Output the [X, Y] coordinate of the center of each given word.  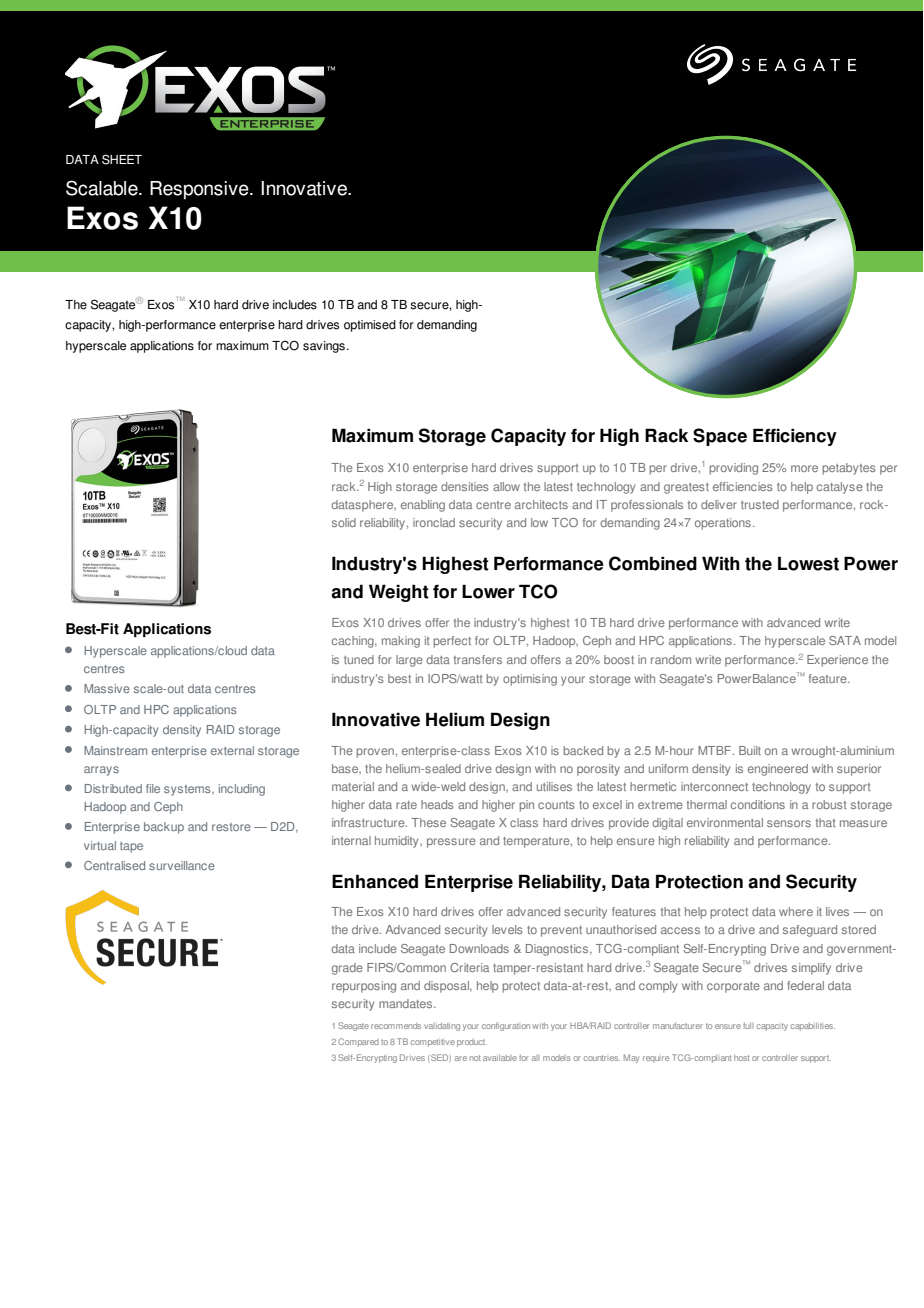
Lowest [808, 563]
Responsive [200, 190]
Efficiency [795, 437]
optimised [370, 326]
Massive [107, 688]
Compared [358, 1042]
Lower [488, 591]
